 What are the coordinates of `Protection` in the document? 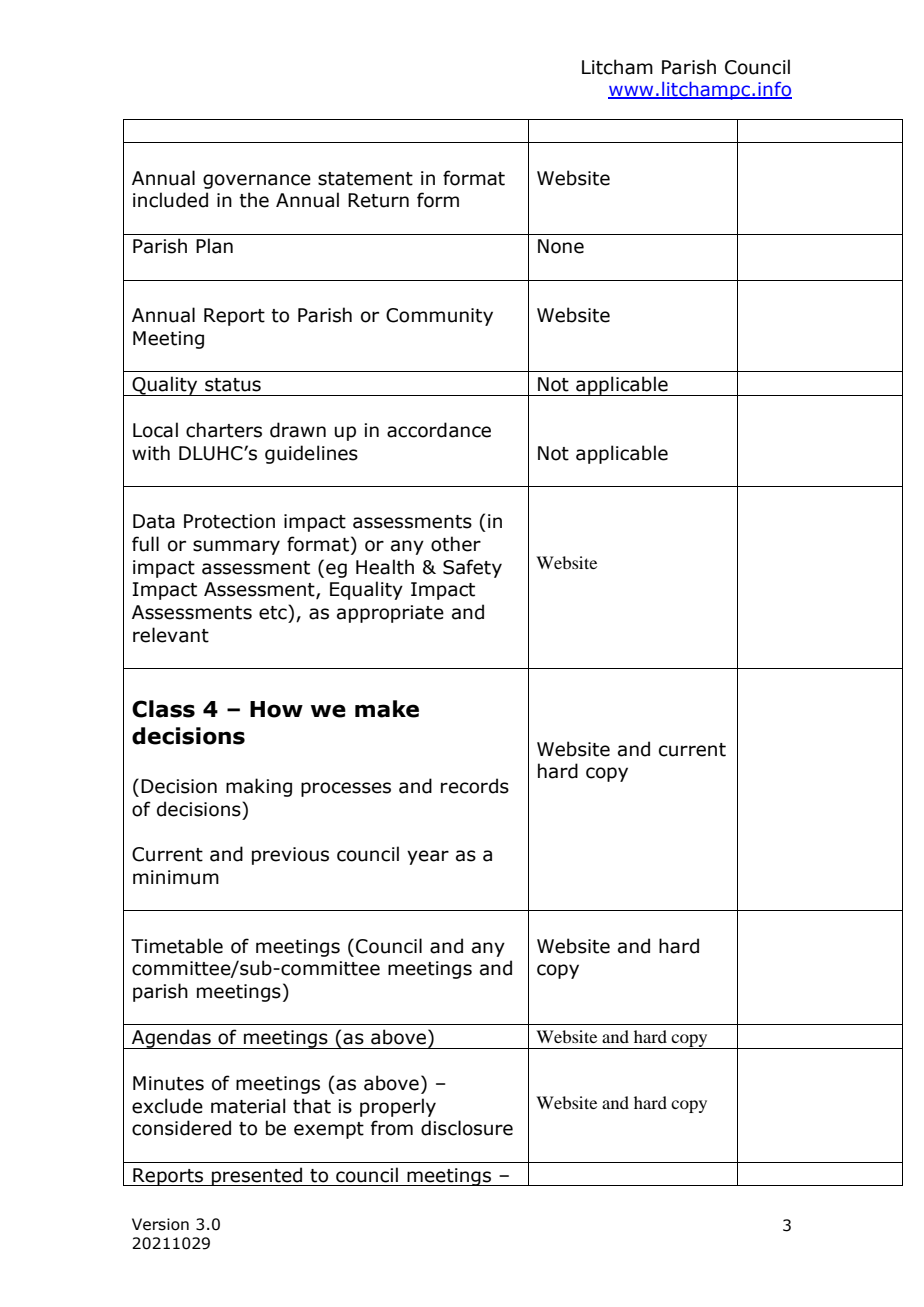 It's located at (229, 521).
